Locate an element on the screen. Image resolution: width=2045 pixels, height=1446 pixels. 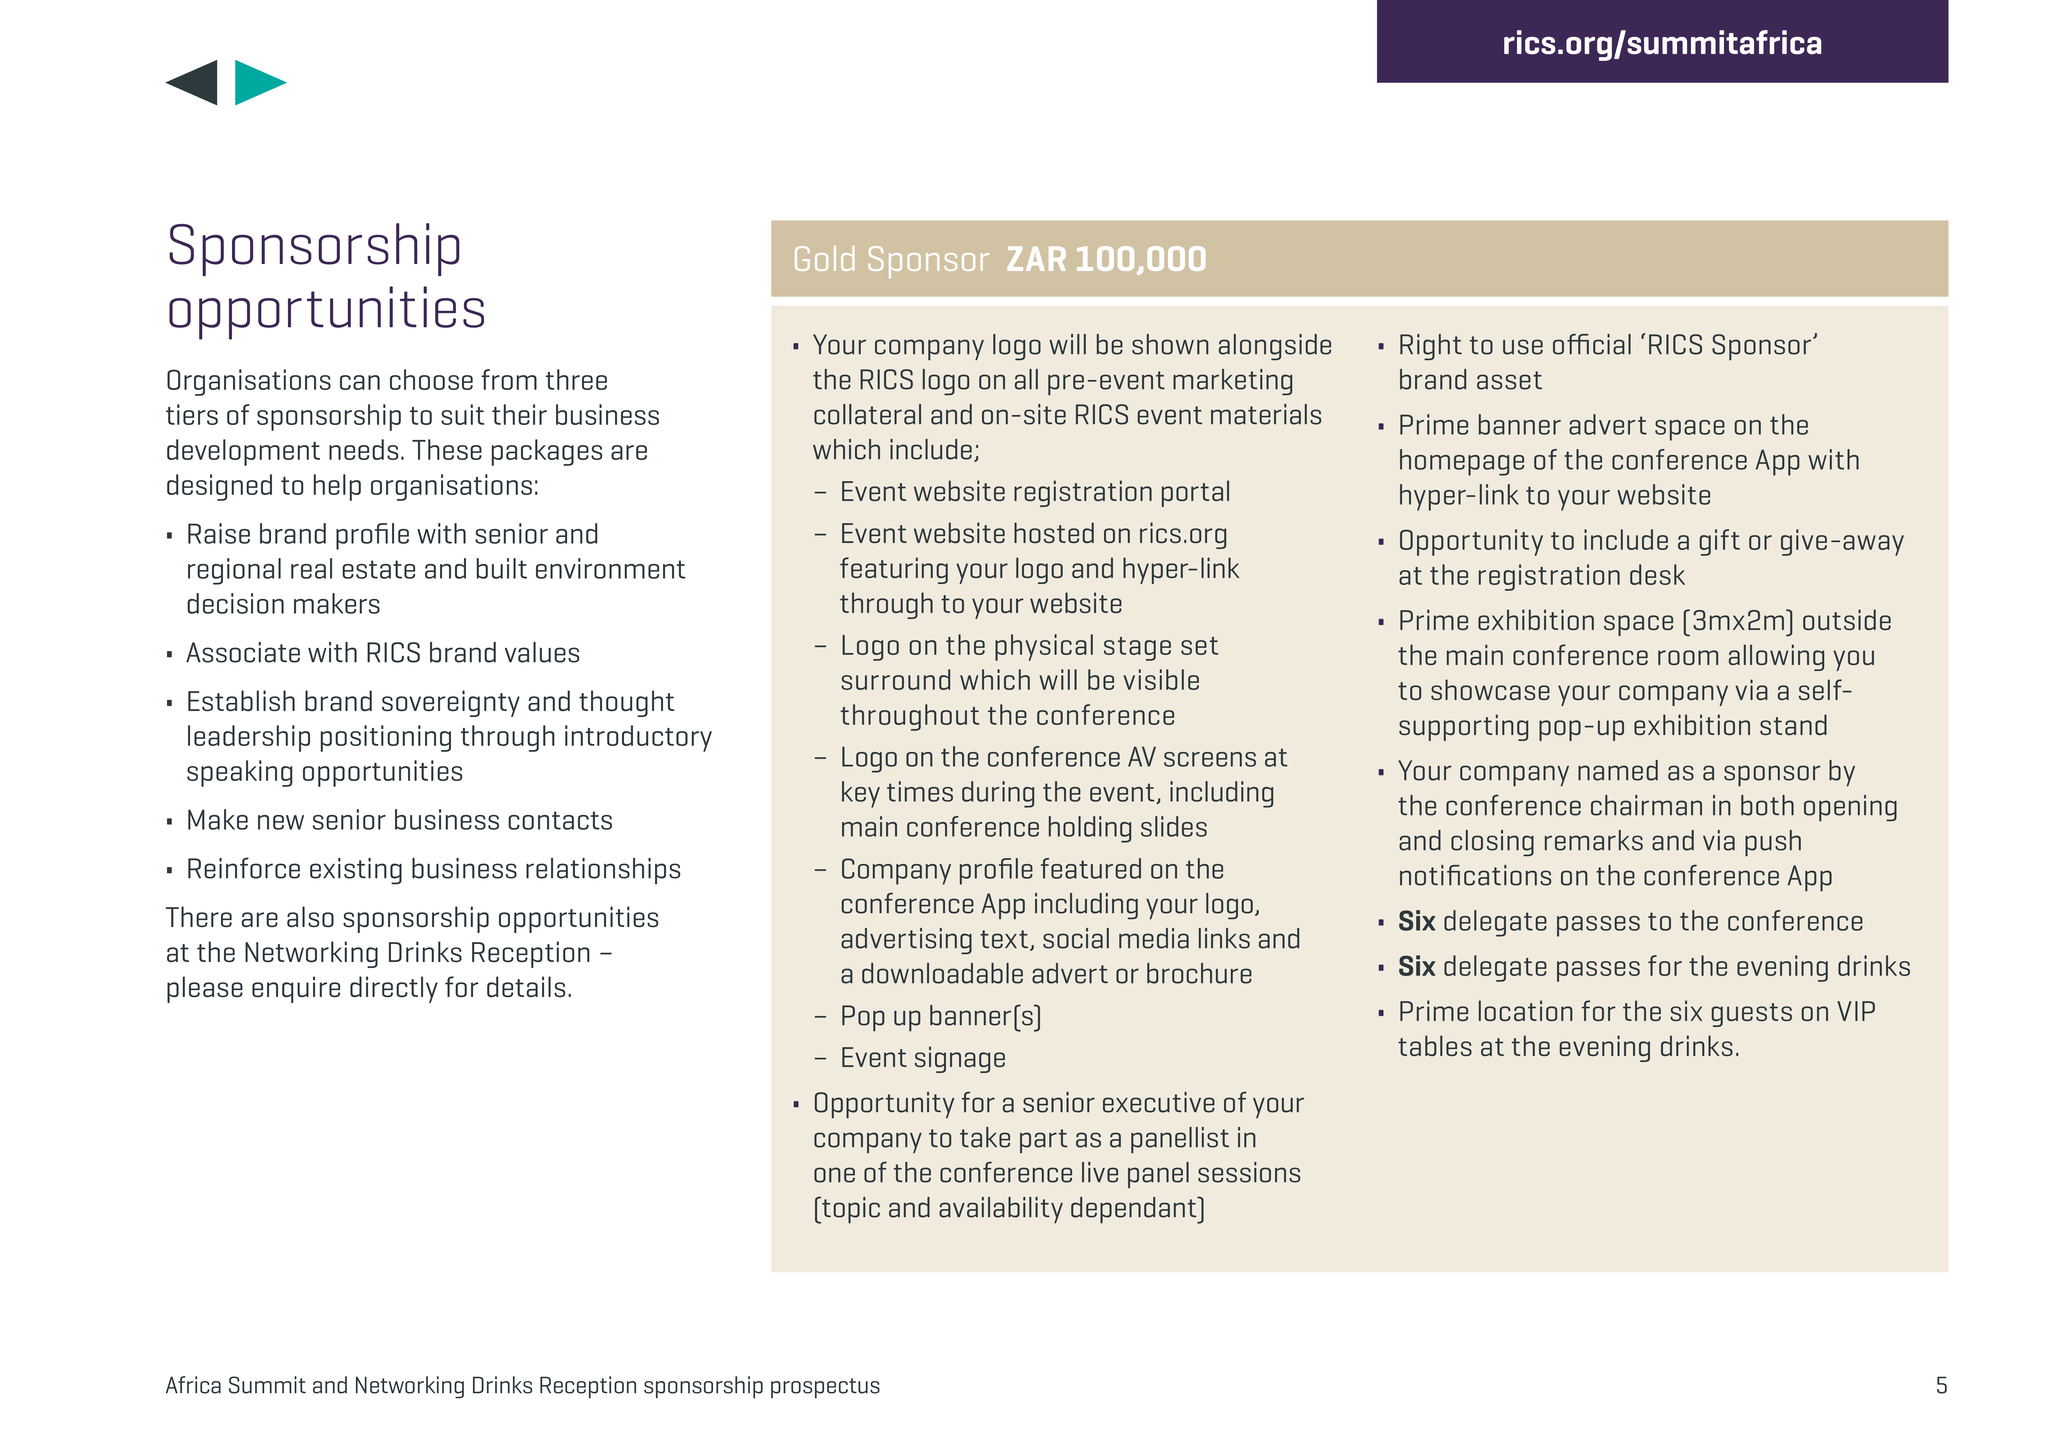
directly is located at coordinates (394, 989).
